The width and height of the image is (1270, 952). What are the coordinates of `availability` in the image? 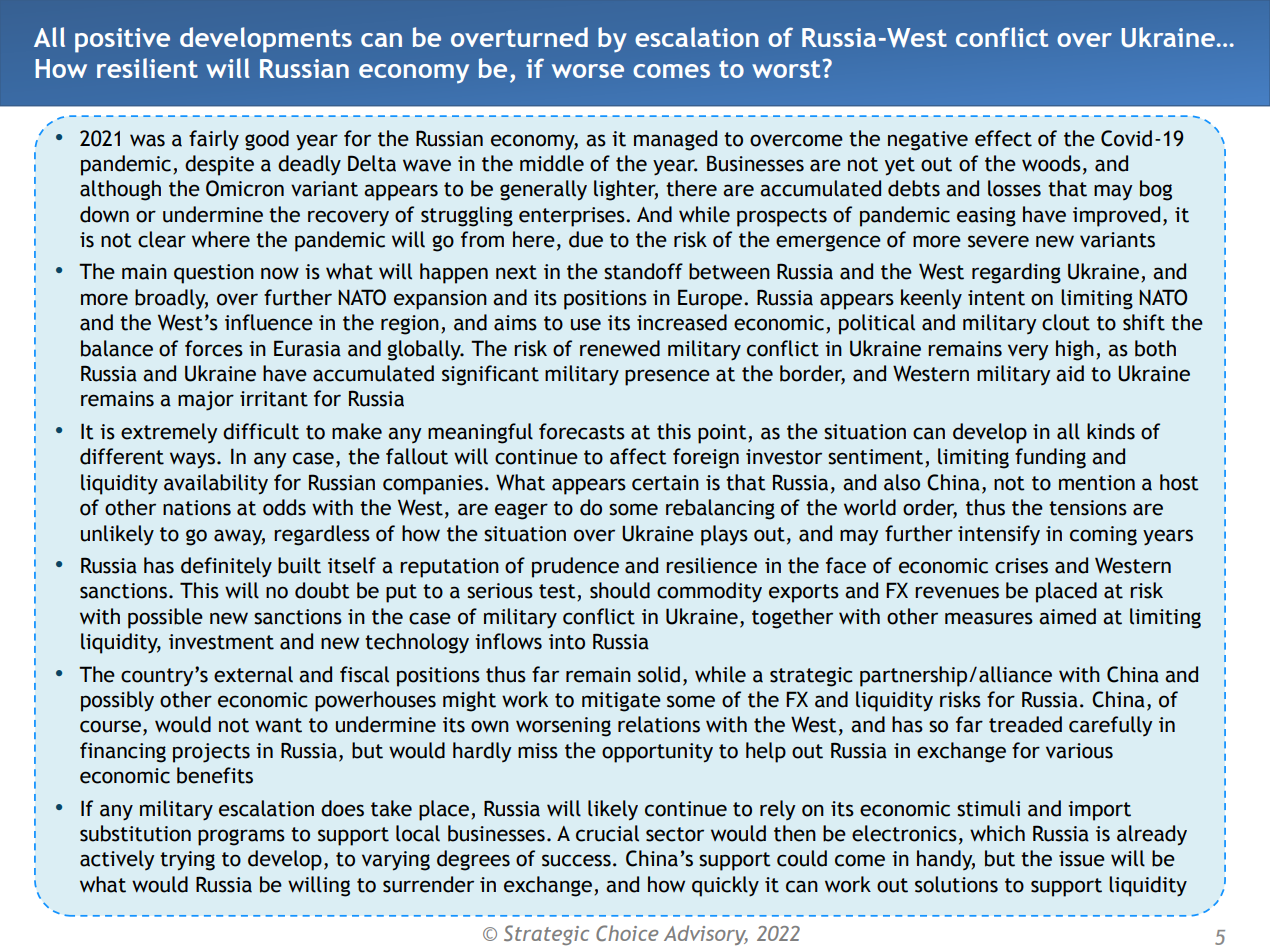 It's located at (216, 484).
